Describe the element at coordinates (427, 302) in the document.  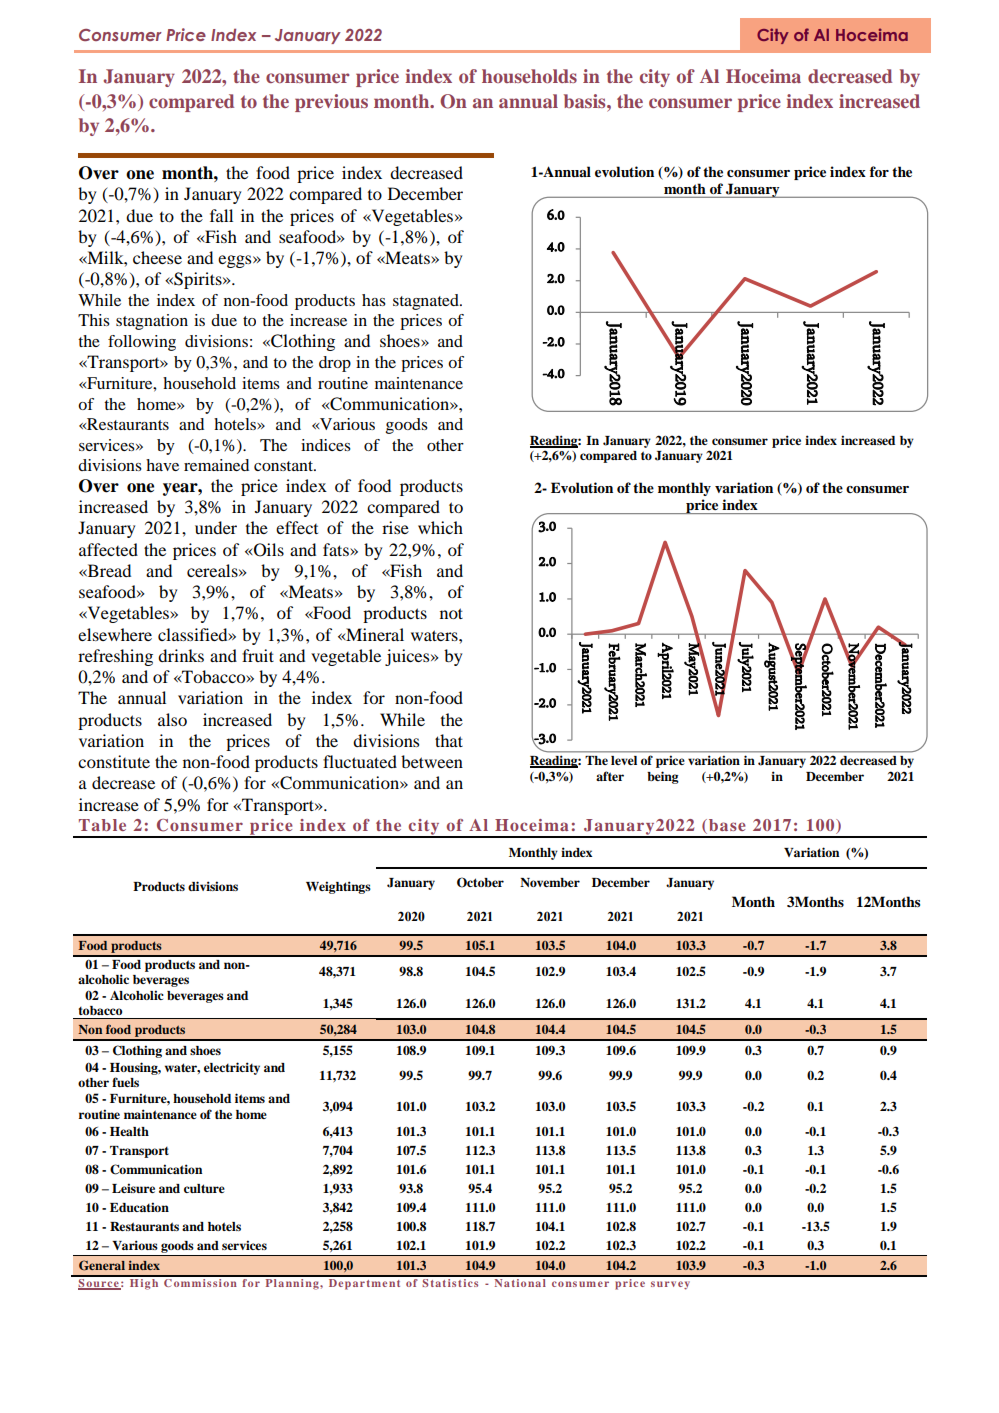
I see `stagnated` at that location.
